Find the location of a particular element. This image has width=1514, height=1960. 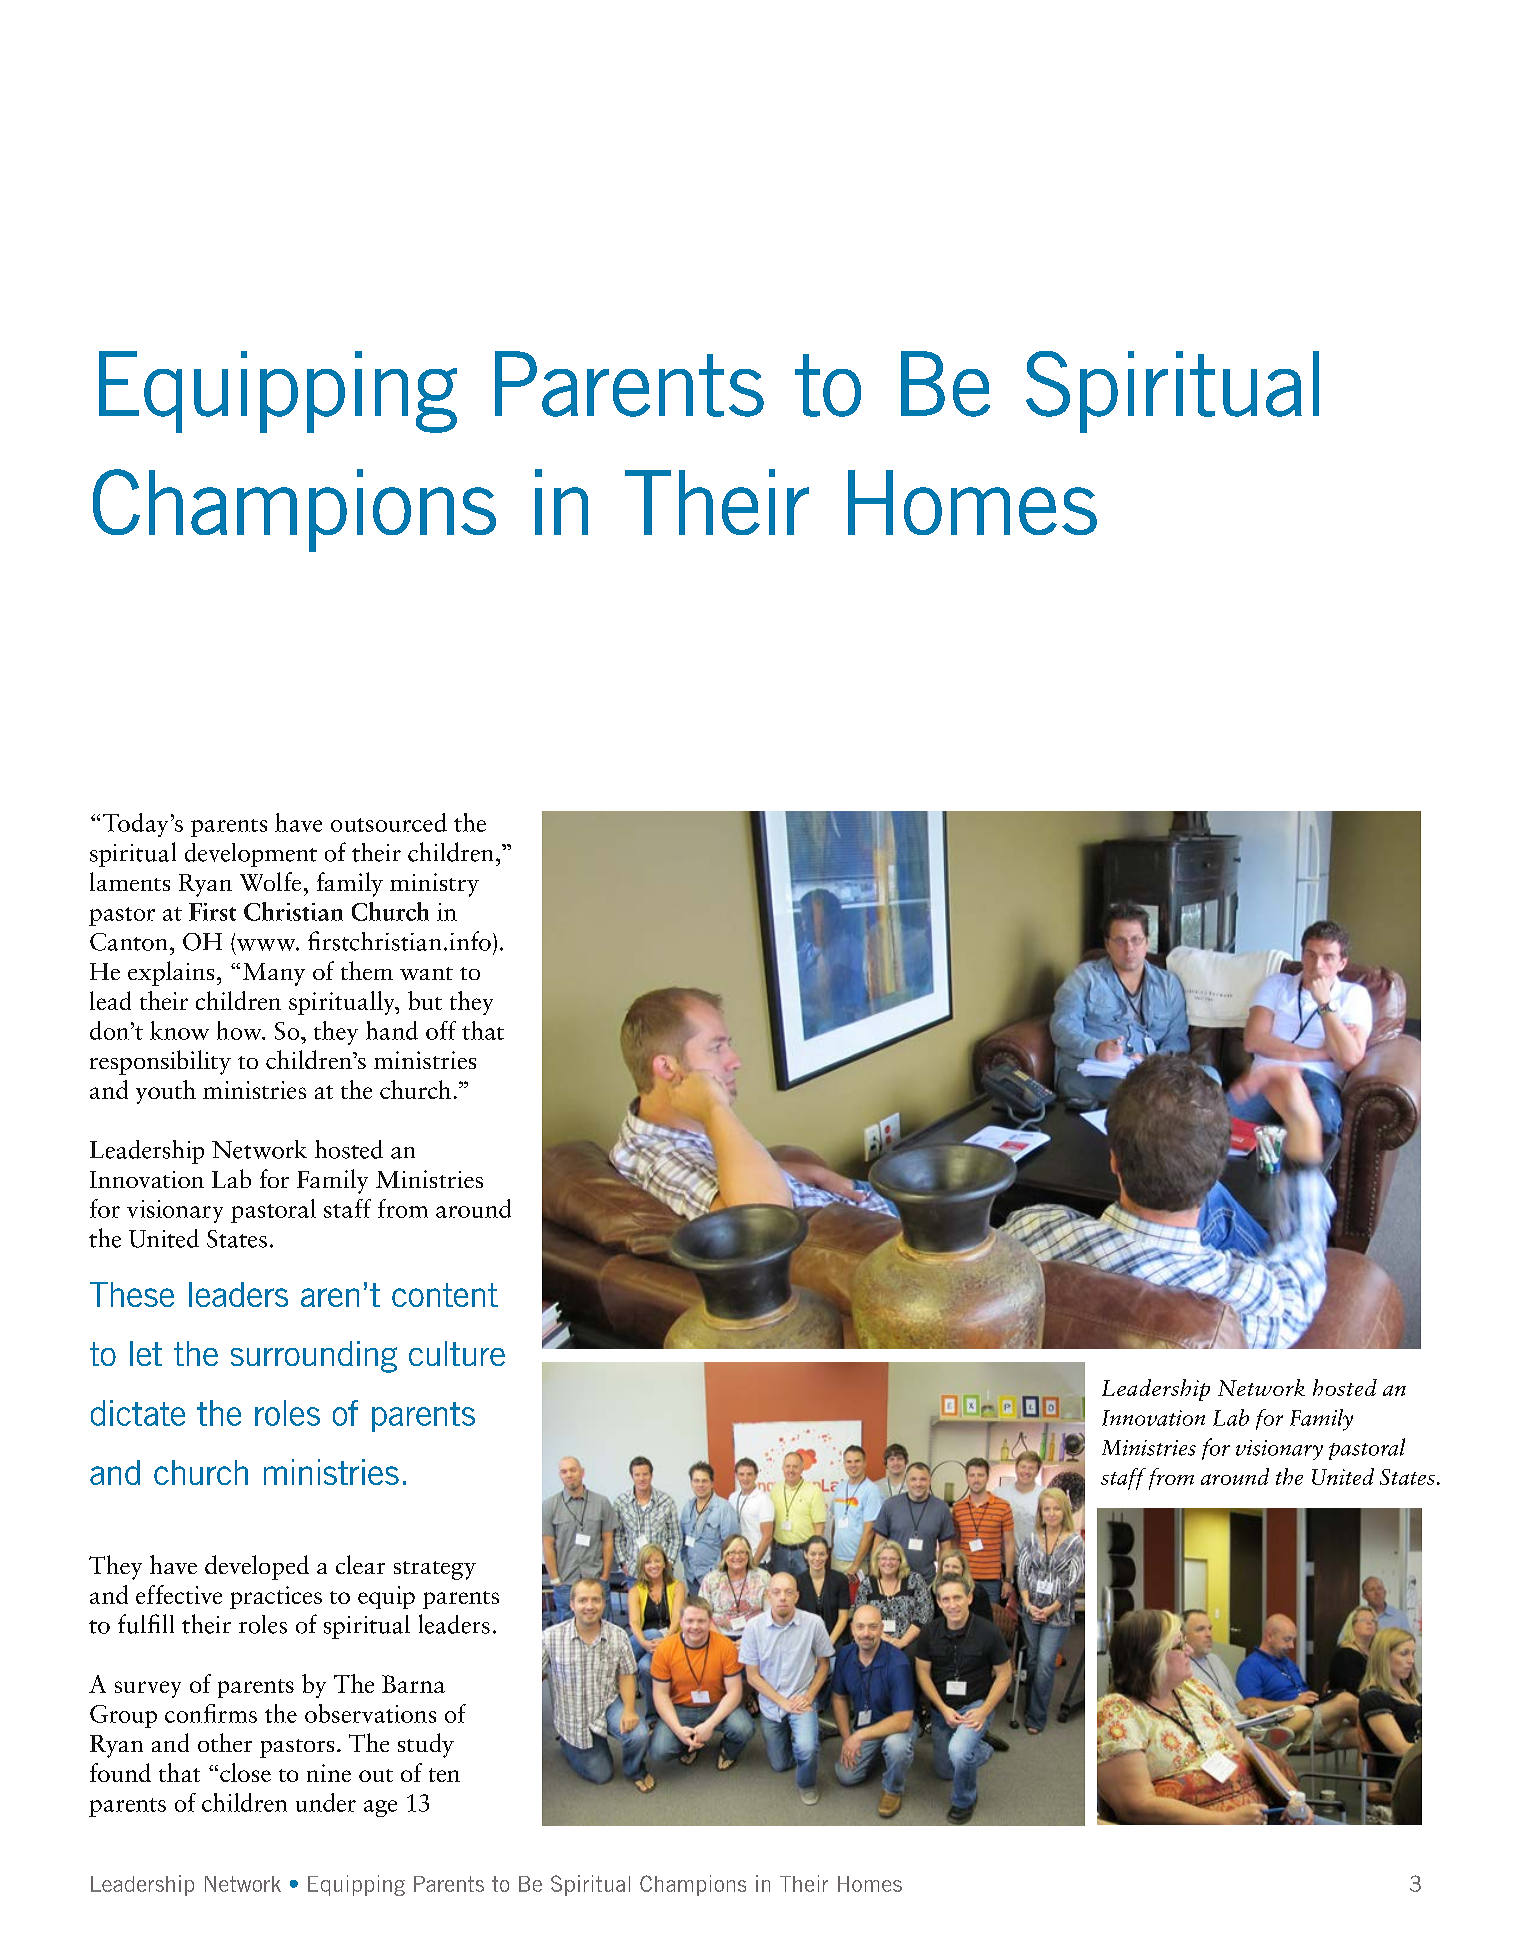

laments is located at coordinates (130, 881).
